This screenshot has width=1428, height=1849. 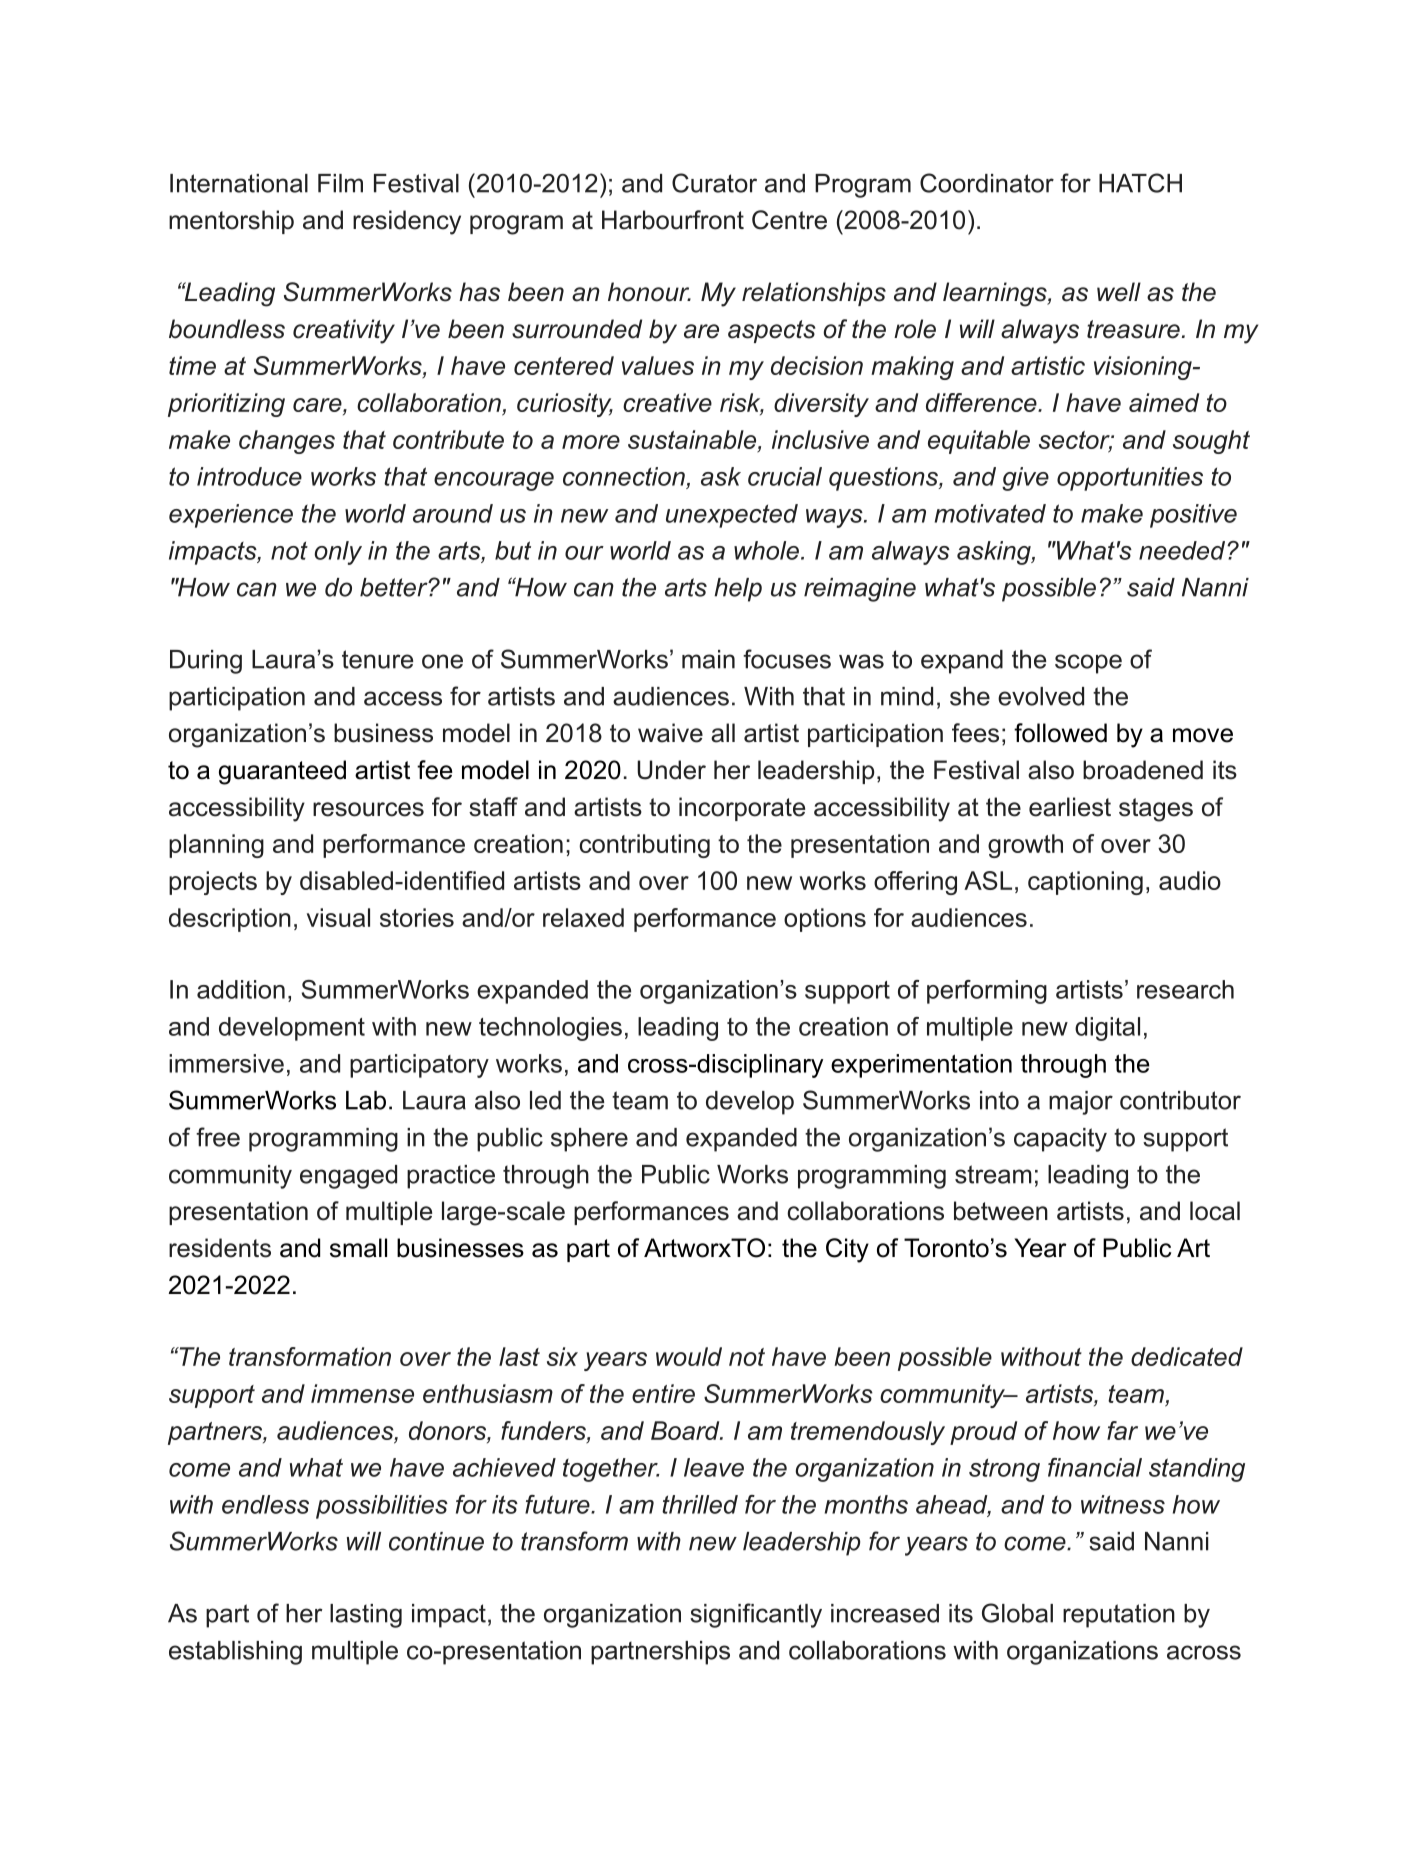 I want to click on HATCH, so click(x=1140, y=183).
